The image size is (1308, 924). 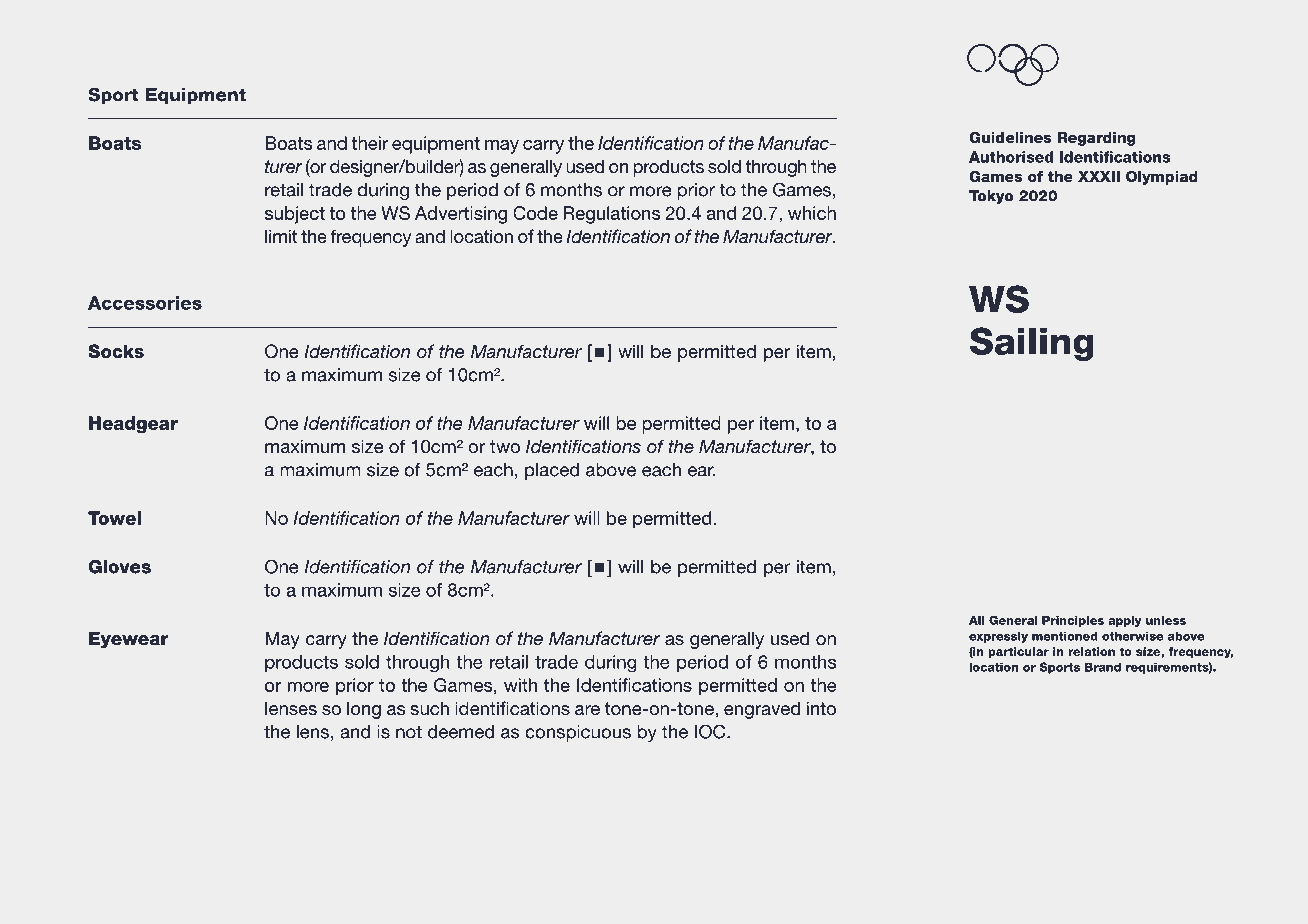 What do you see at coordinates (364, 710) in the image?
I see `long` at bounding box center [364, 710].
